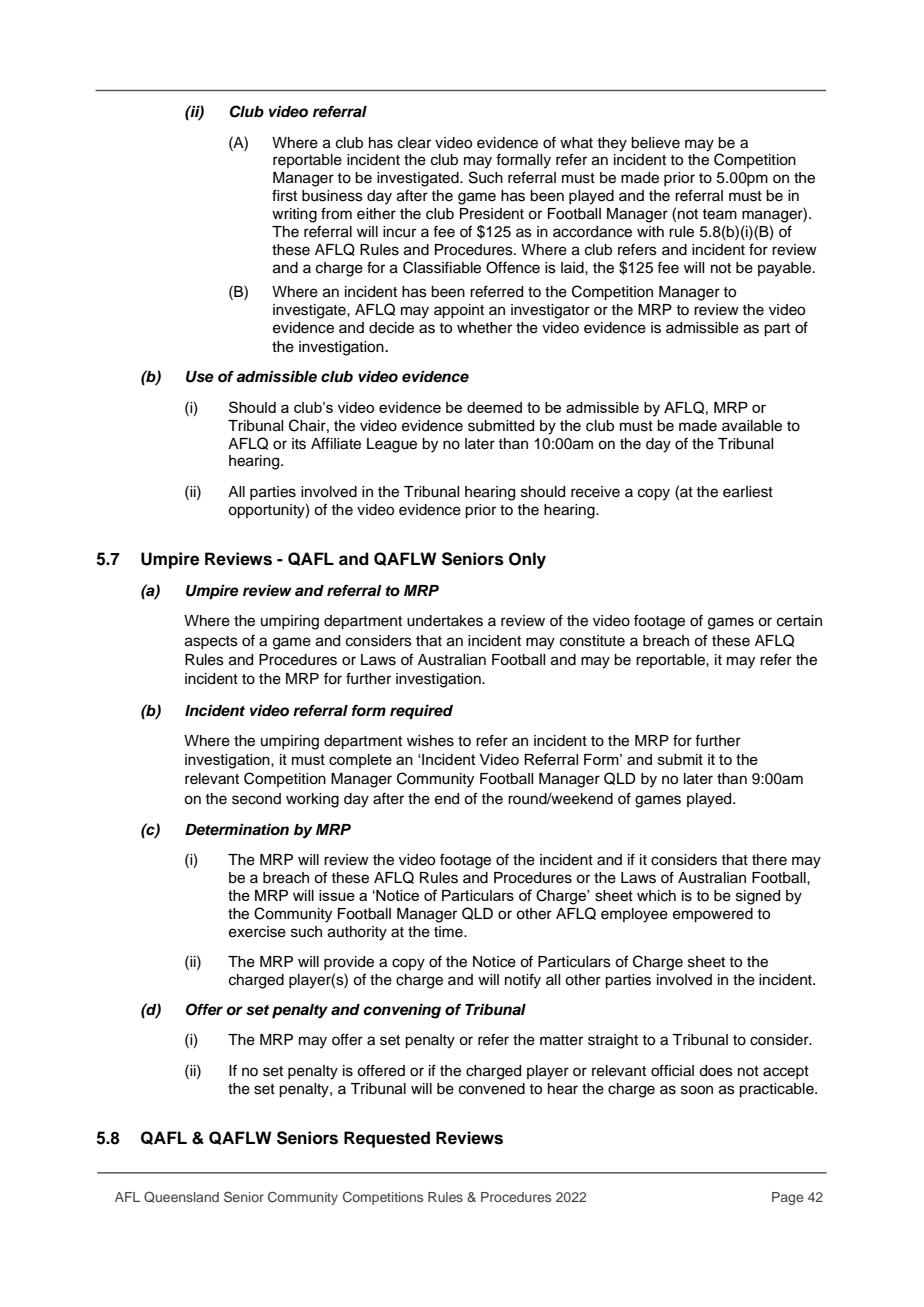  I want to click on convened, so click(492, 1089).
